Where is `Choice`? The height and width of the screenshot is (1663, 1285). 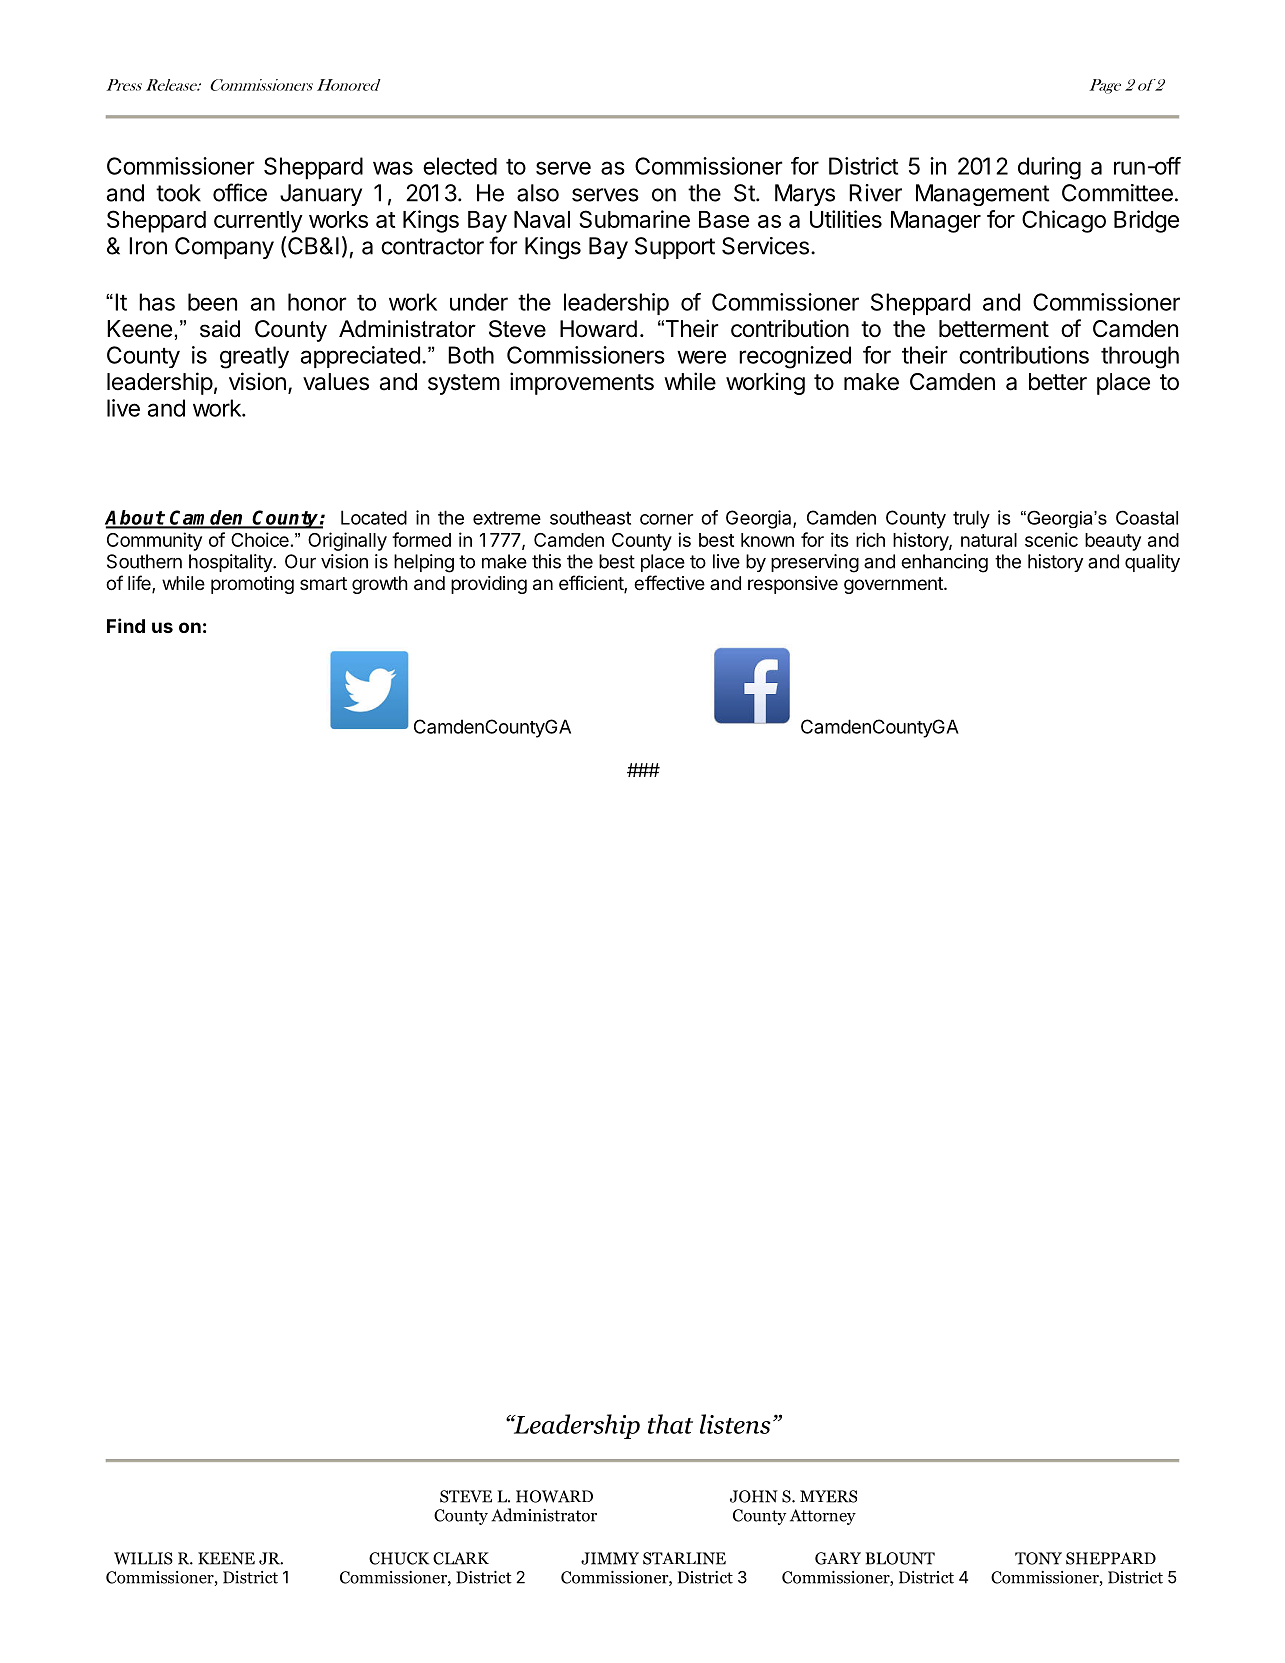 Choice is located at coordinates (260, 539).
